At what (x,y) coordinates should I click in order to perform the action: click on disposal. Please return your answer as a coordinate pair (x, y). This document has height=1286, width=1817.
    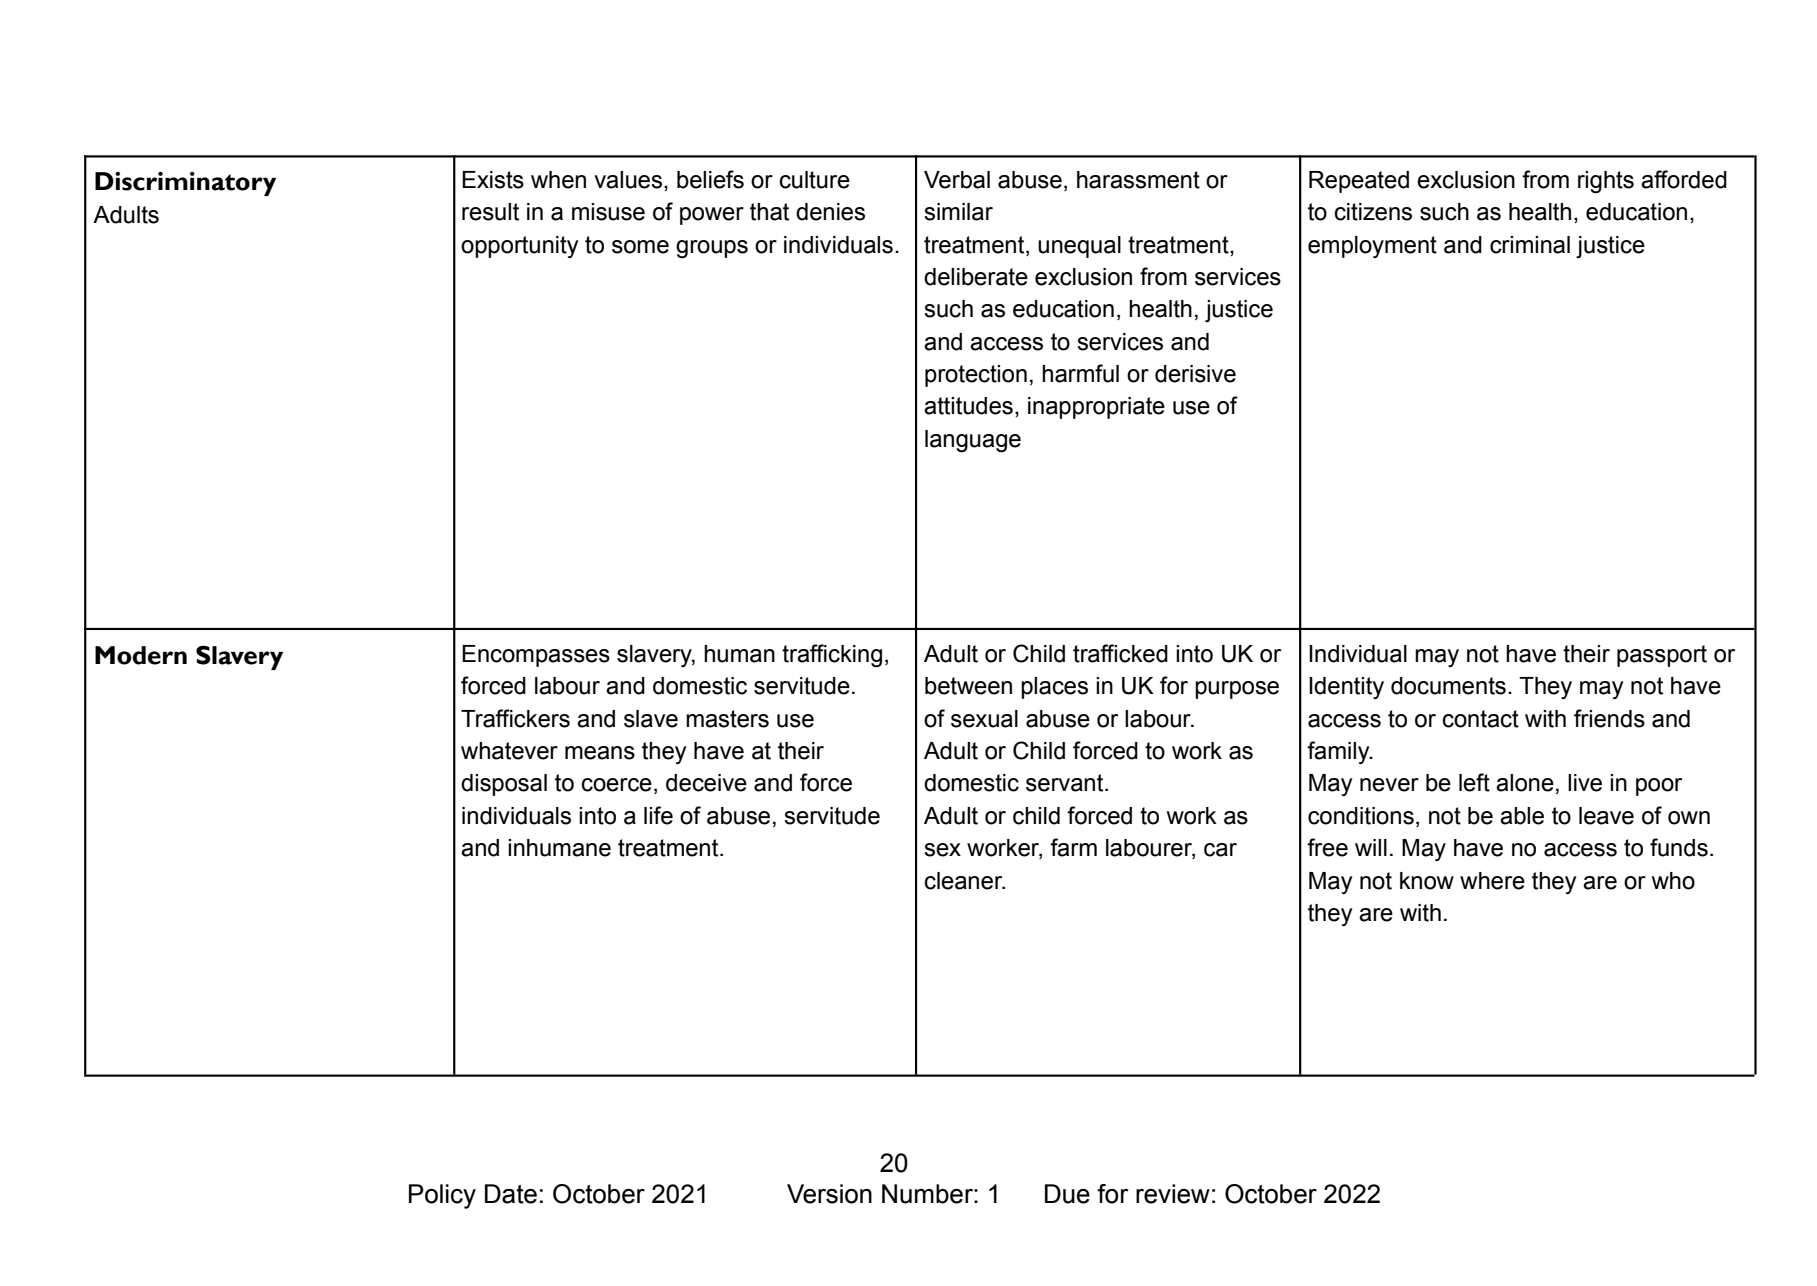
    Looking at the image, I should click on (504, 785).
